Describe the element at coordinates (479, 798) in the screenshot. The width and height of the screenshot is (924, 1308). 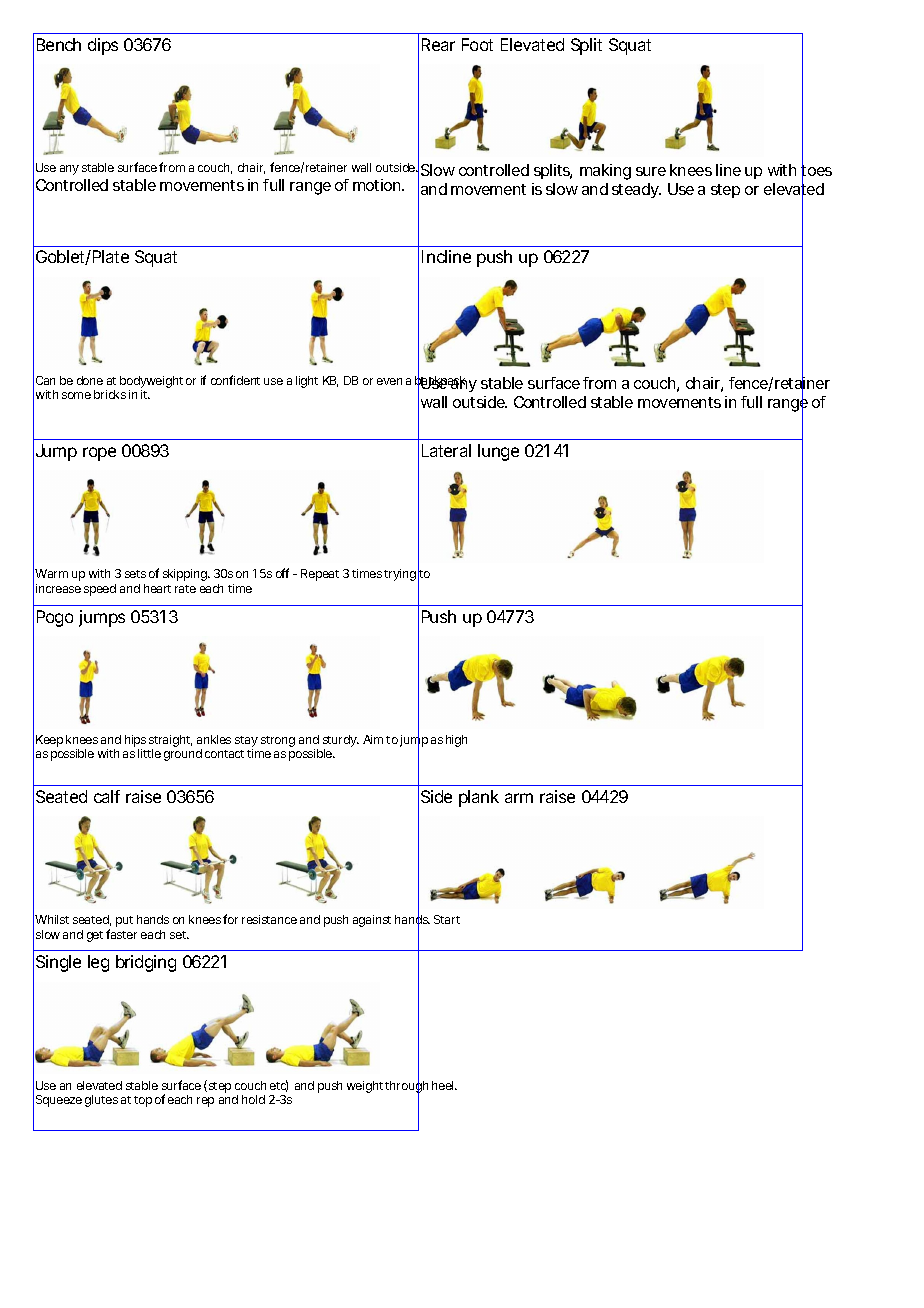
I see `plank` at that location.
